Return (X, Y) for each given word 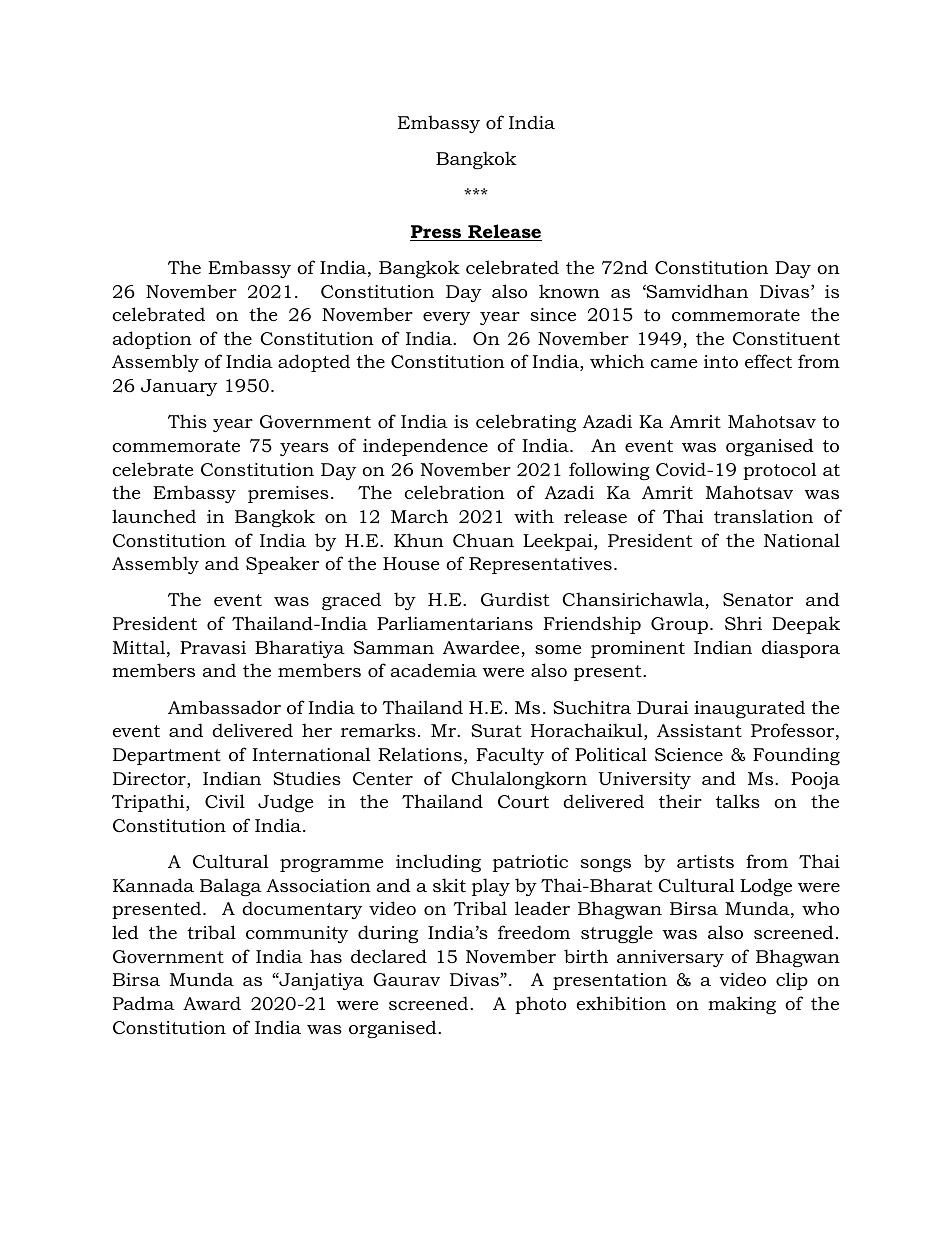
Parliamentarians (455, 623)
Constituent (786, 339)
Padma (144, 1003)
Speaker (282, 565)
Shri (743, 623)
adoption (152, 340)
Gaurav (406, 979)
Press (437, 233)
